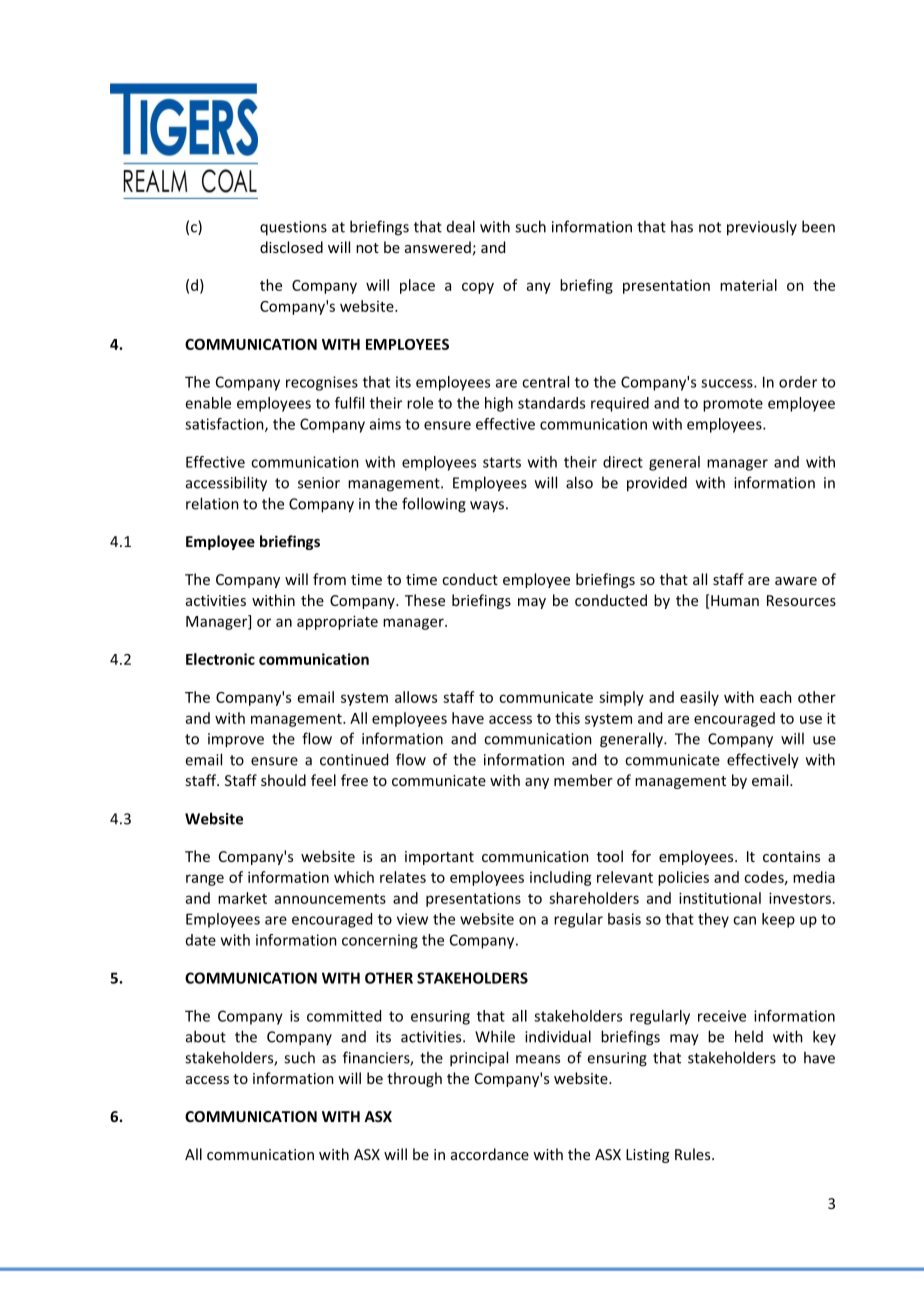 This document has width=924, height=1308. Describe the element at coordinates (220, 659) in the document. I see `Electronic` at that location.
